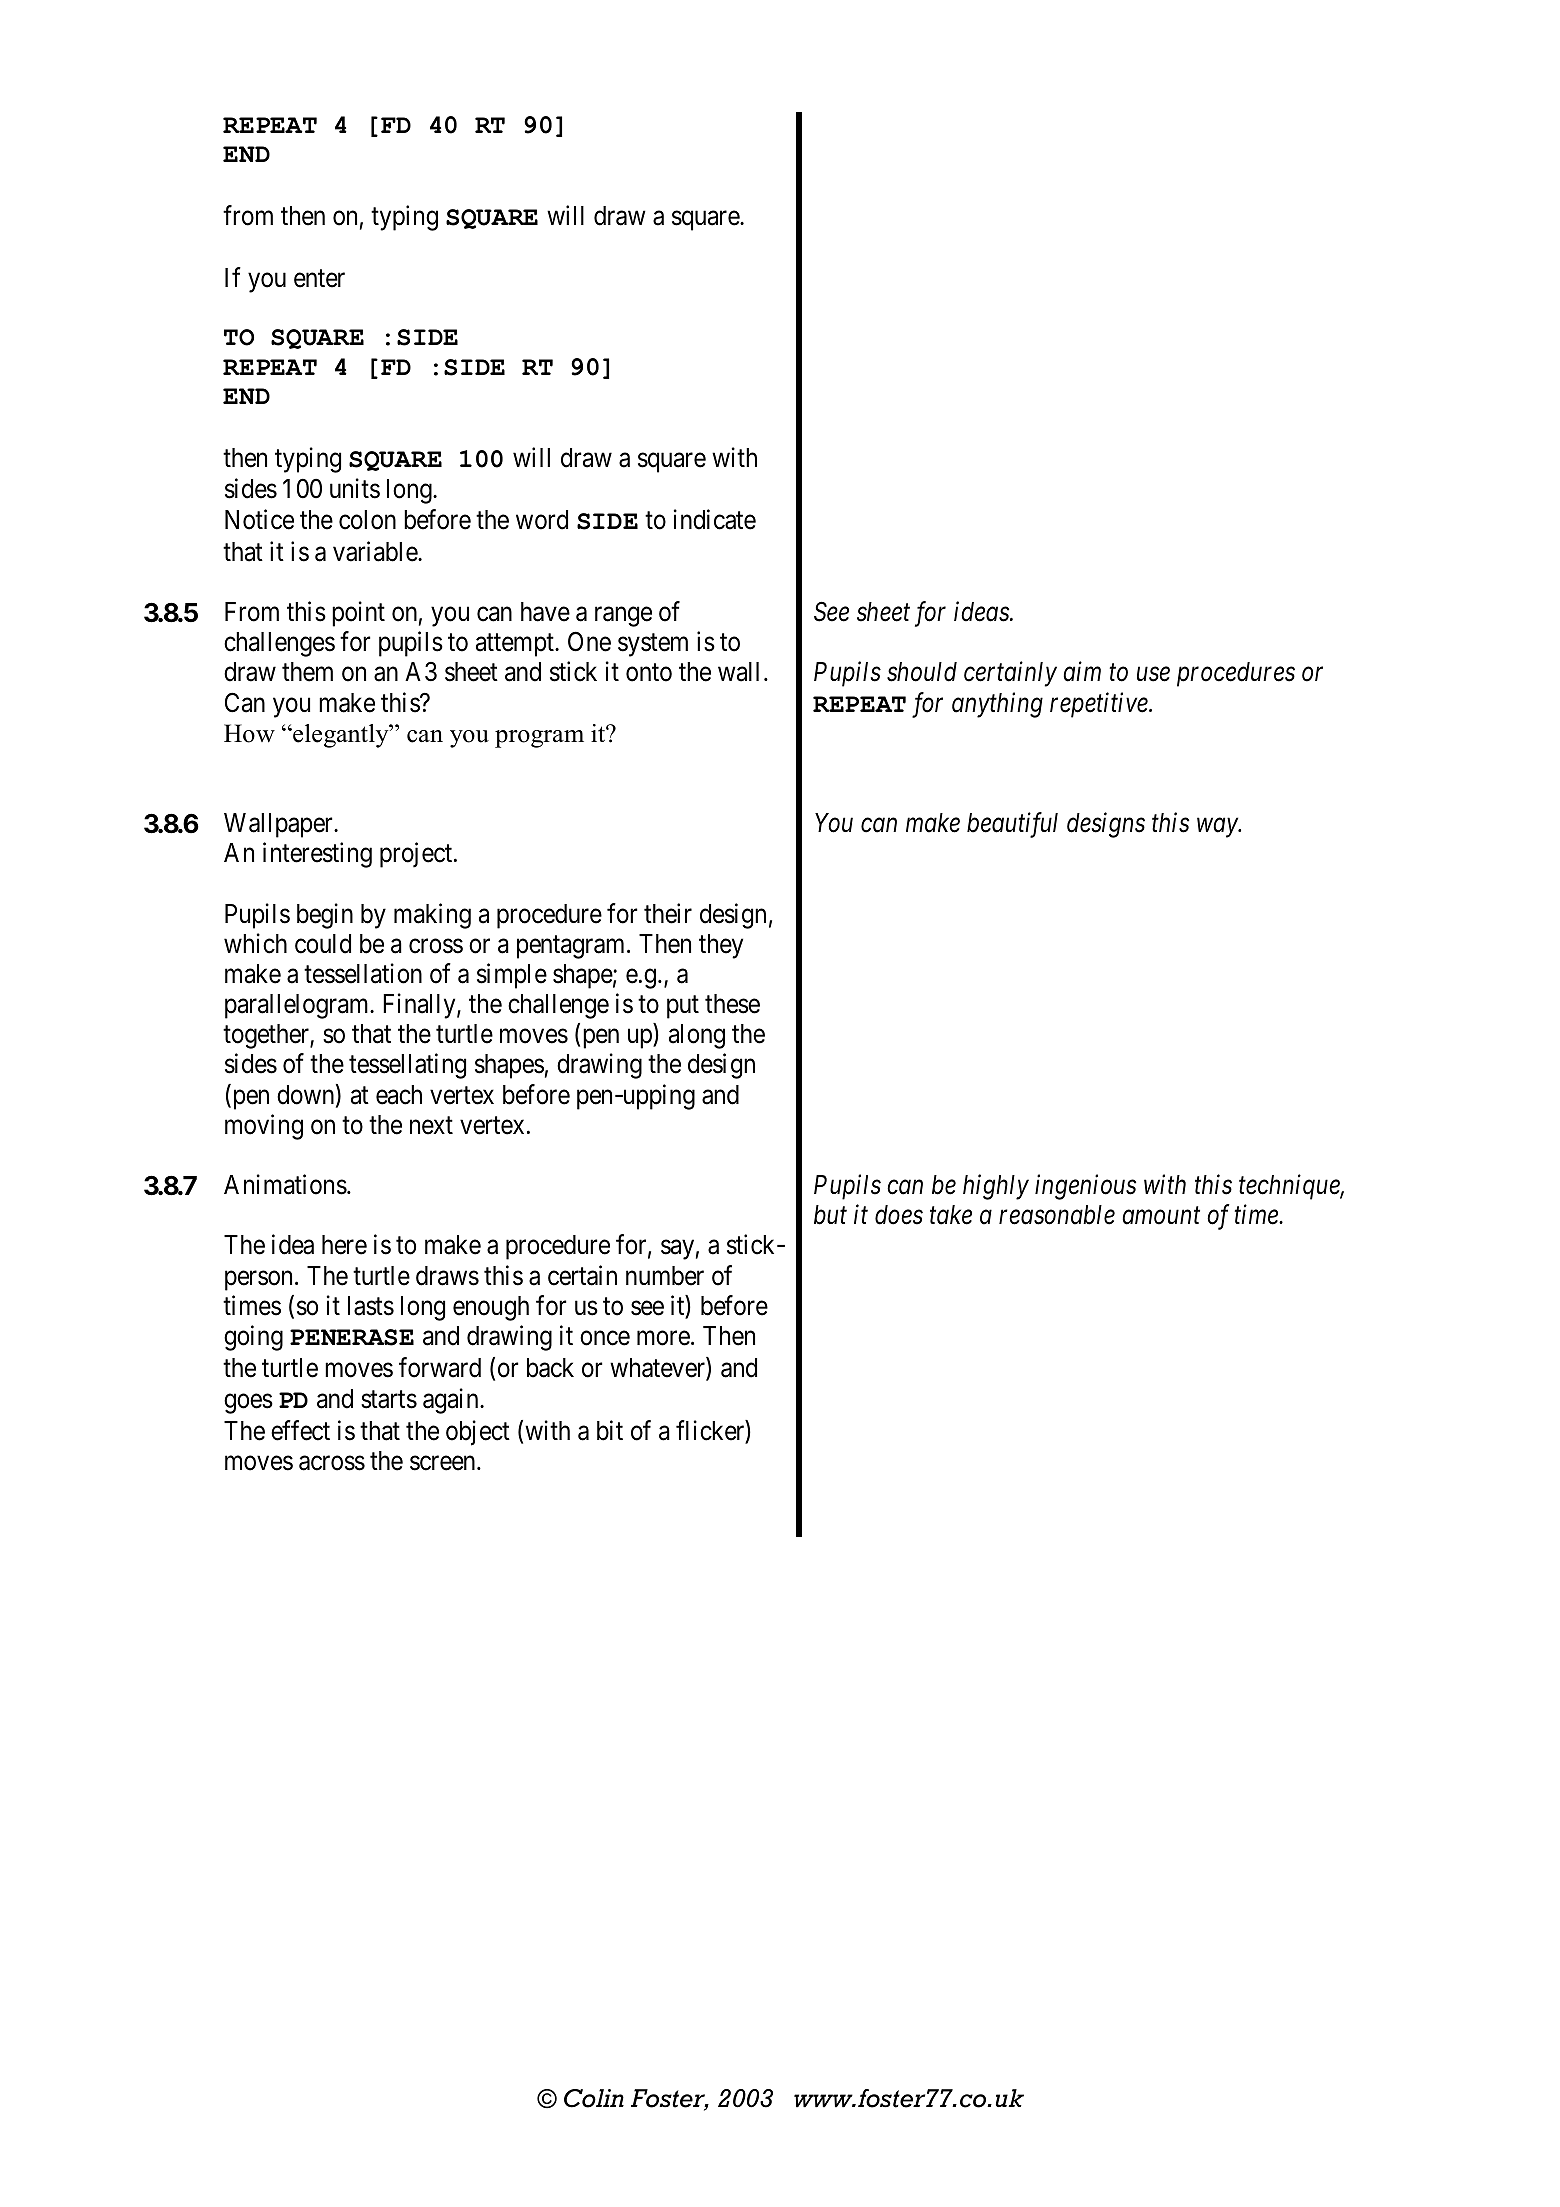 The width and height of the page is (1560, 2207). What do you see at coordinates (300, 1430) in the page?
I see `effect` at bounding box center [300, 1430].
